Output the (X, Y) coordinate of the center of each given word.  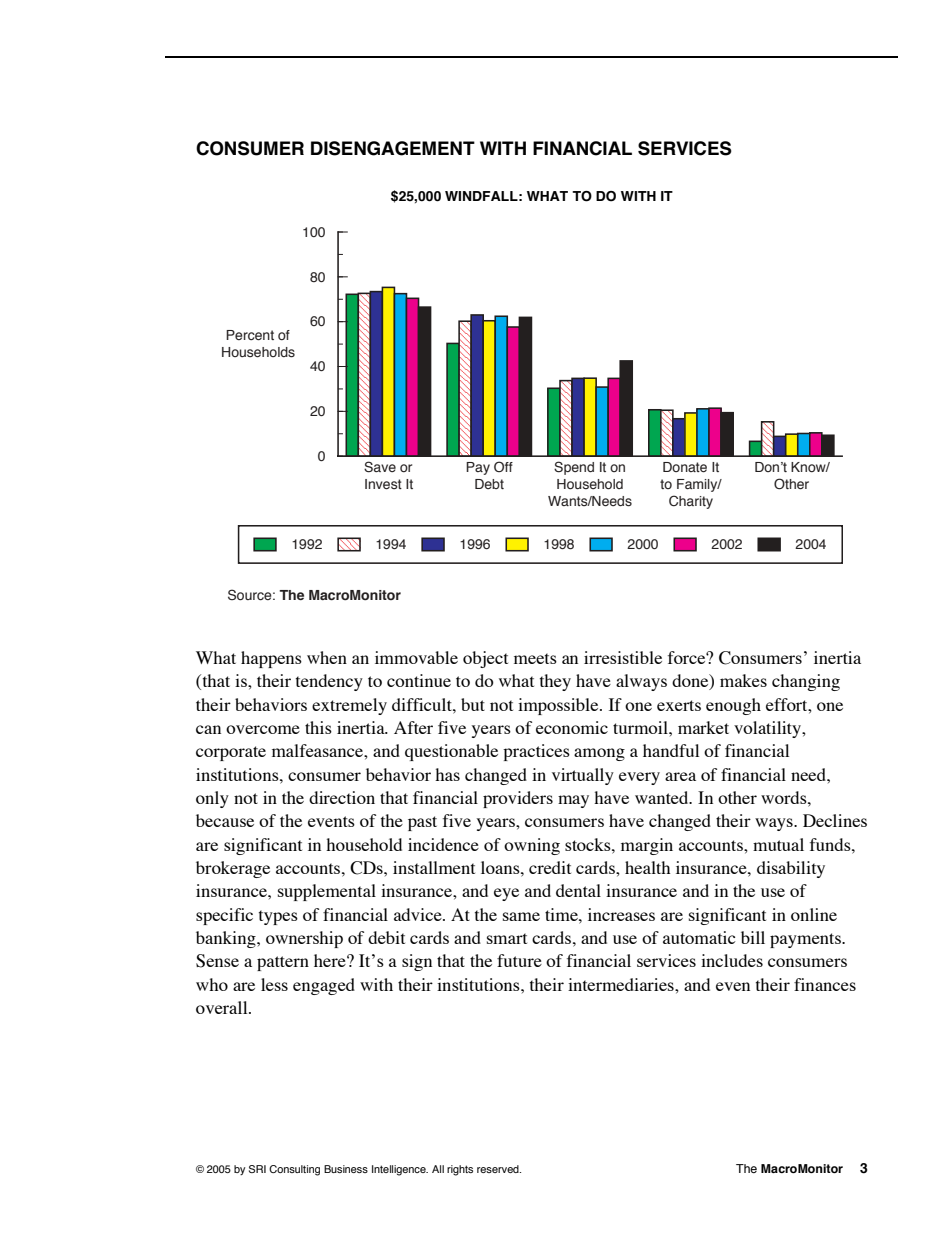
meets (535, 658)
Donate (685, 467)
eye (506, 894)
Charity (691, 502)
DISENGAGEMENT (393, 148)
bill (753, 937)
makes (743, 680)
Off (503, 466)
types (278, 917)
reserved (499, 1169)
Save (380, 467)
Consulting (294, 1170)
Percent (250, 335)
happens (271, 659)
